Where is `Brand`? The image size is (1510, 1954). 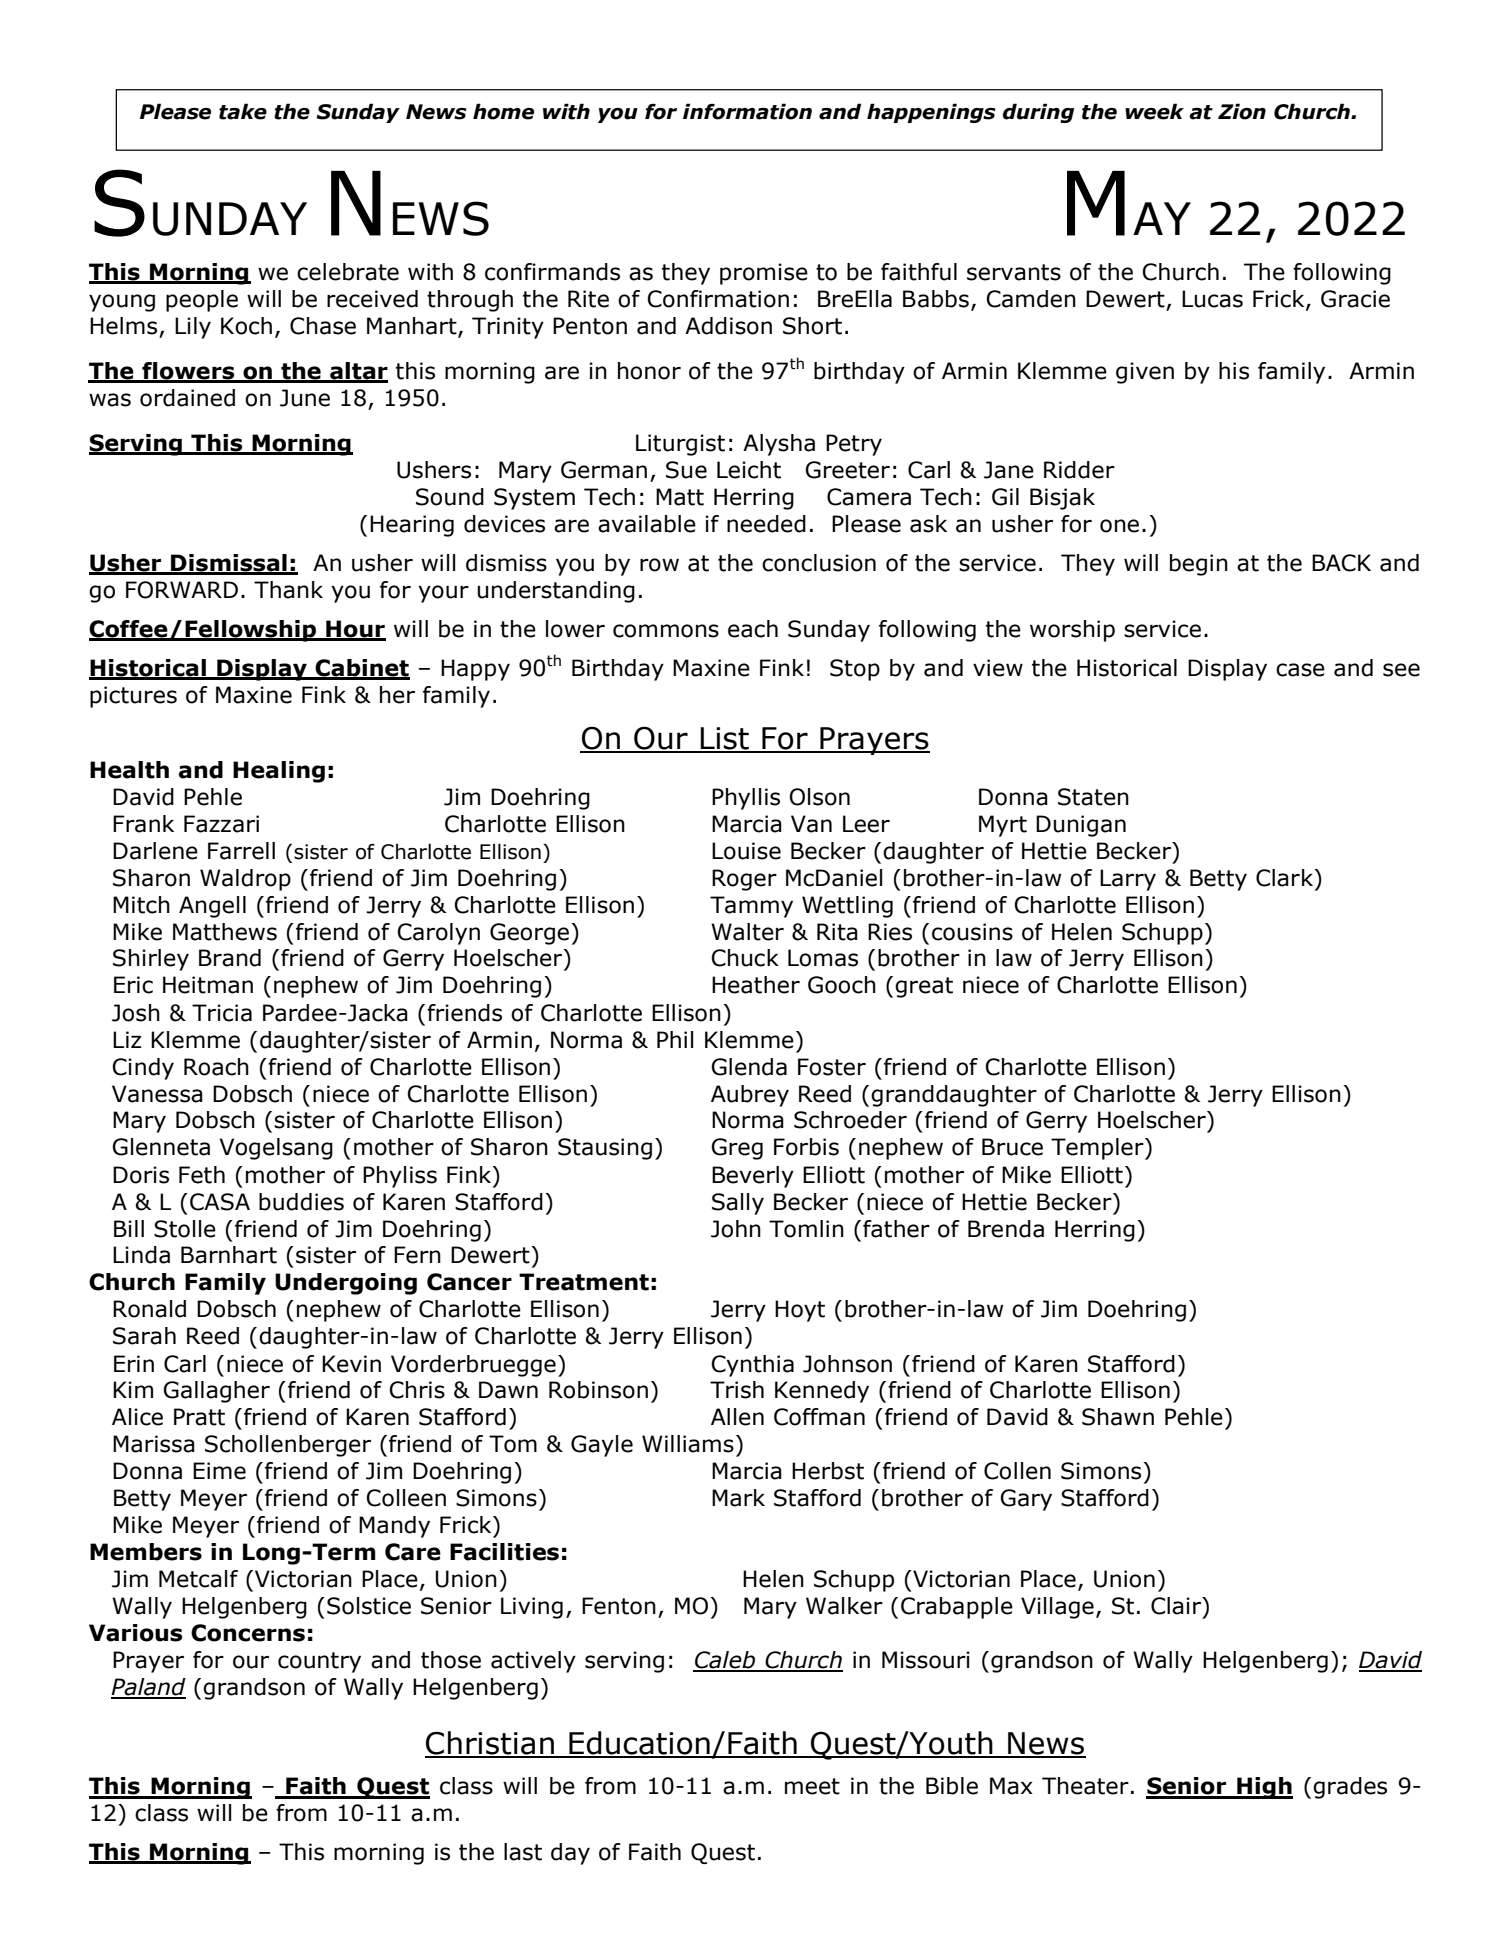 Brand is located at coordinates (230, 958).
